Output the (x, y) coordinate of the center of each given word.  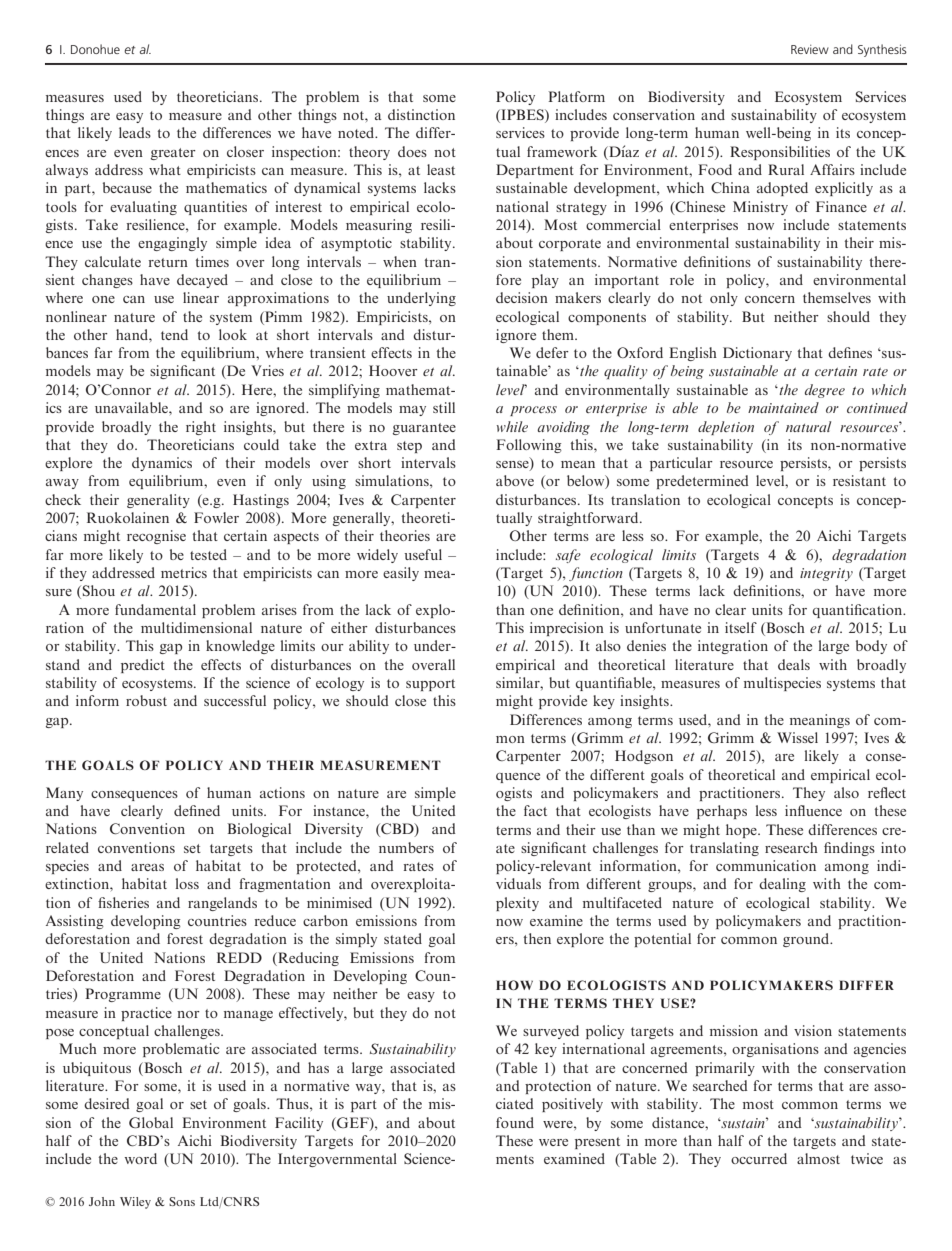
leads (135, 132)
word (140, 1158)
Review (810, 49)
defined (197, 810)
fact (535, 810)
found (515, 1122)
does (412, 151)
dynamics (162, 464)
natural (808, 426)
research (791, 847)
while (512, 426)
